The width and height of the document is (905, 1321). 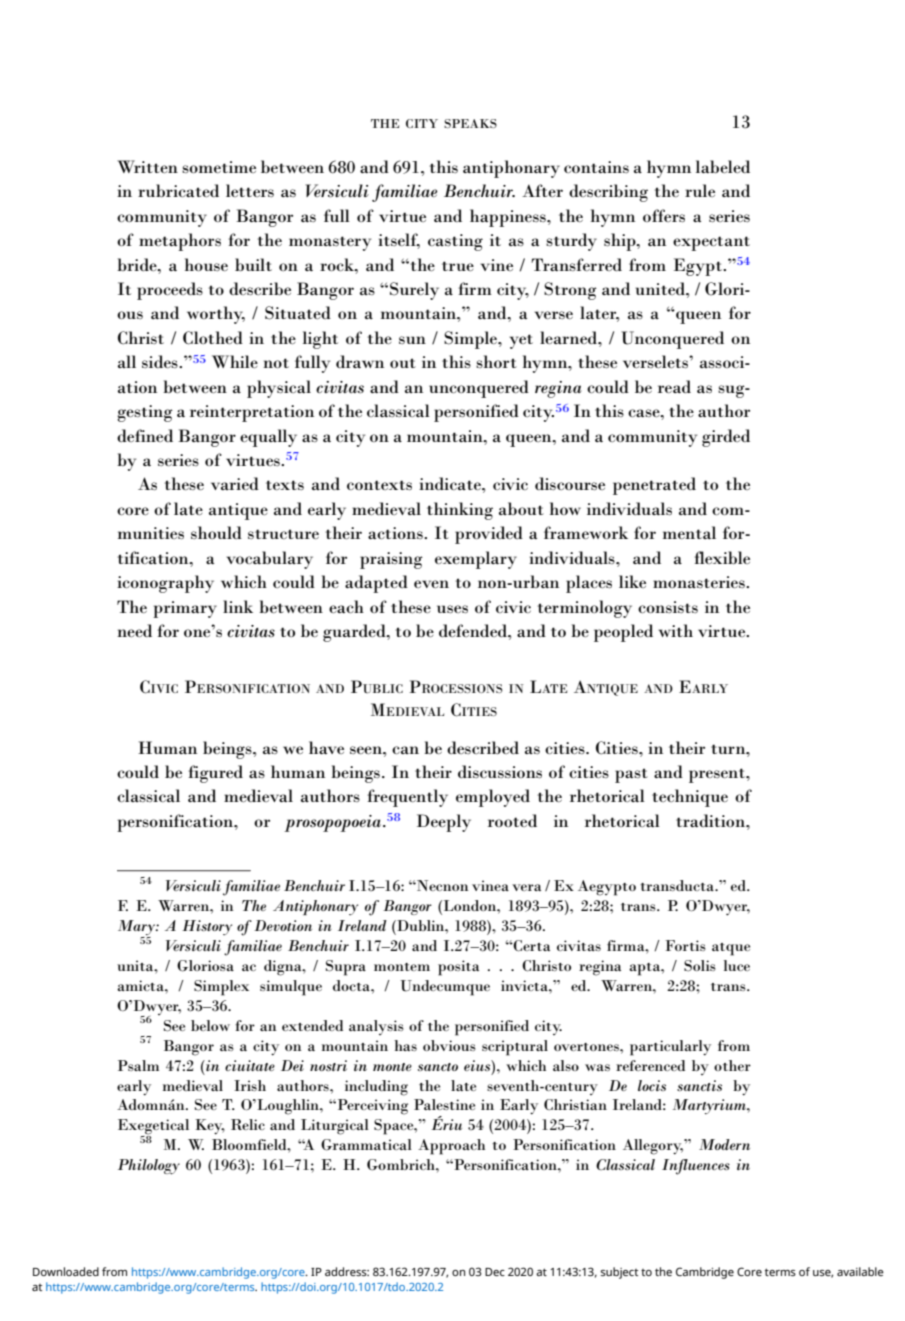 I want to click on available, so click(x=860, y=1271).
